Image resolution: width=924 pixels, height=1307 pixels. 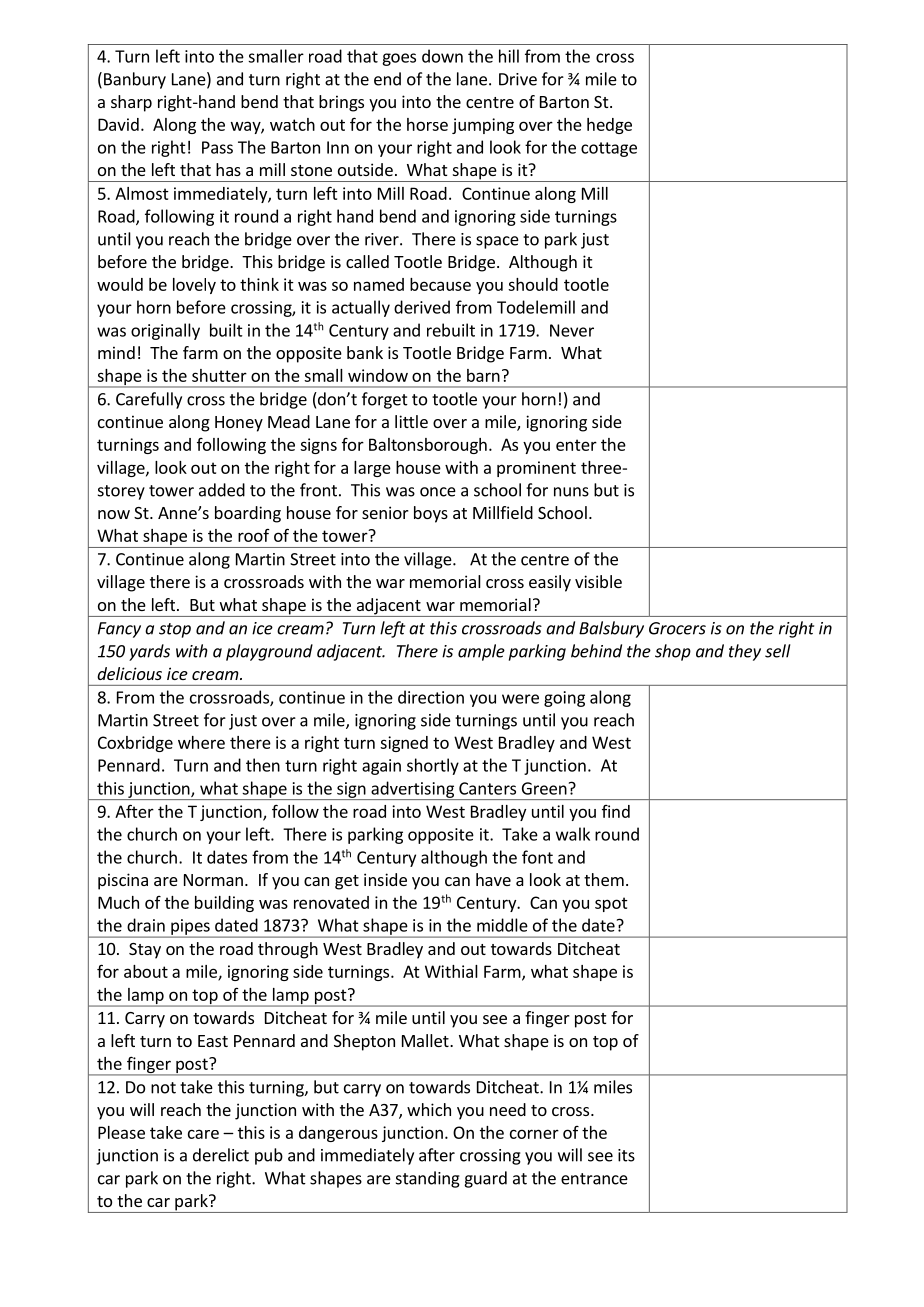 What do you see at coordinates (428, 1179) in the image?
I see `standing` at bounding box center [428, 1179].
